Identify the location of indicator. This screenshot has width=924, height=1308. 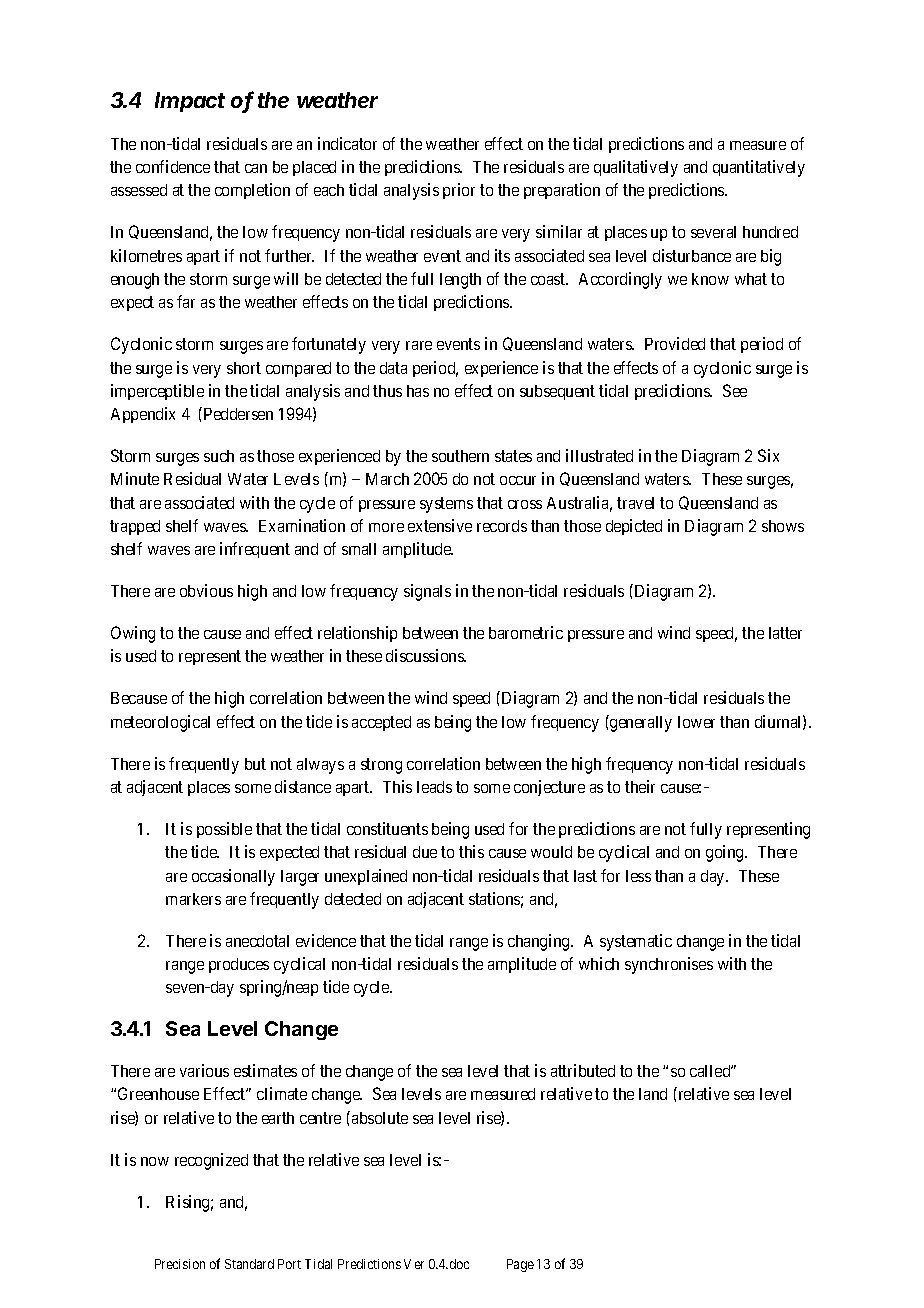
(347, 143).
